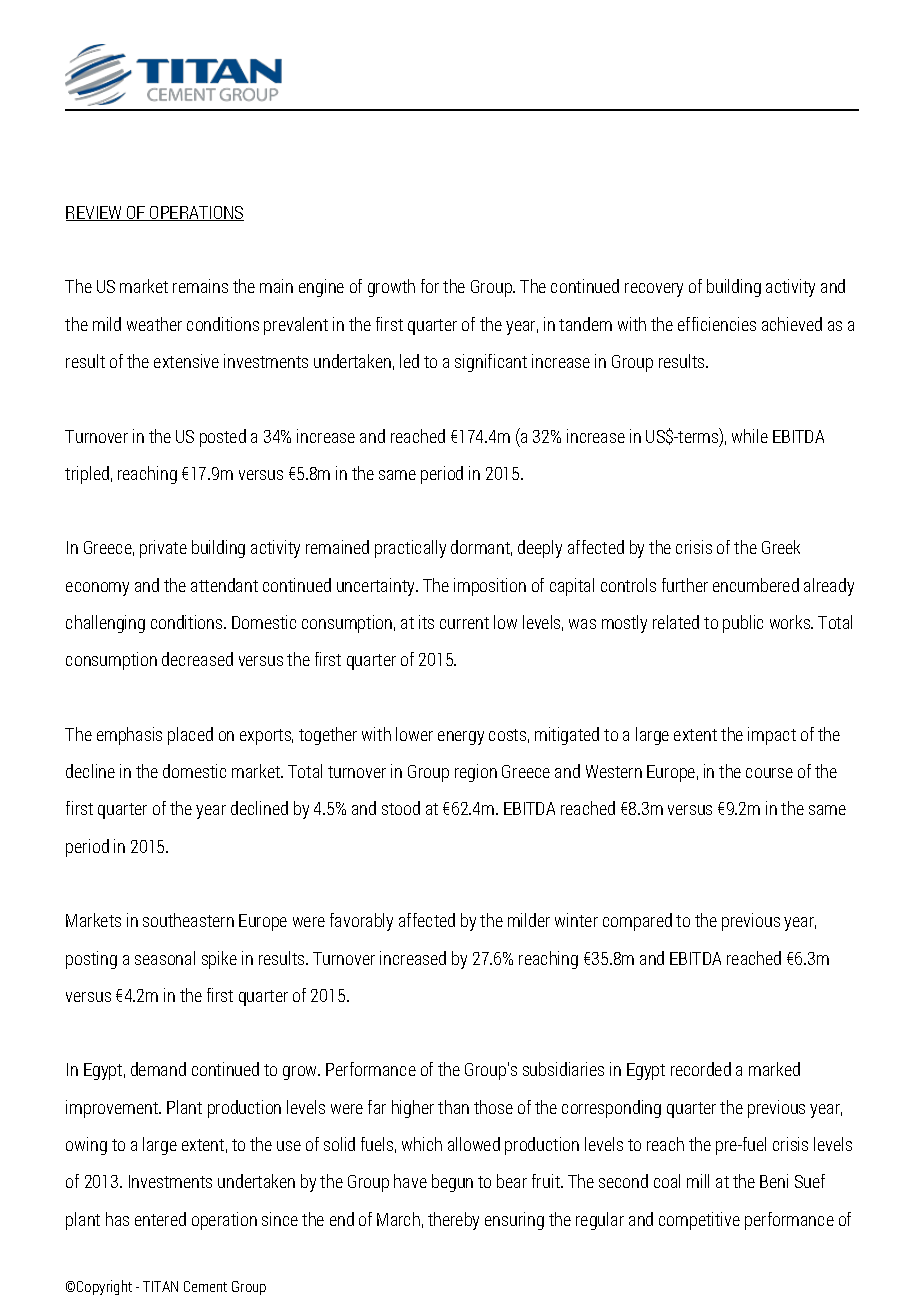  Describe the element at coordinates (781, 547) in the page. I see `Greek` at that location.
